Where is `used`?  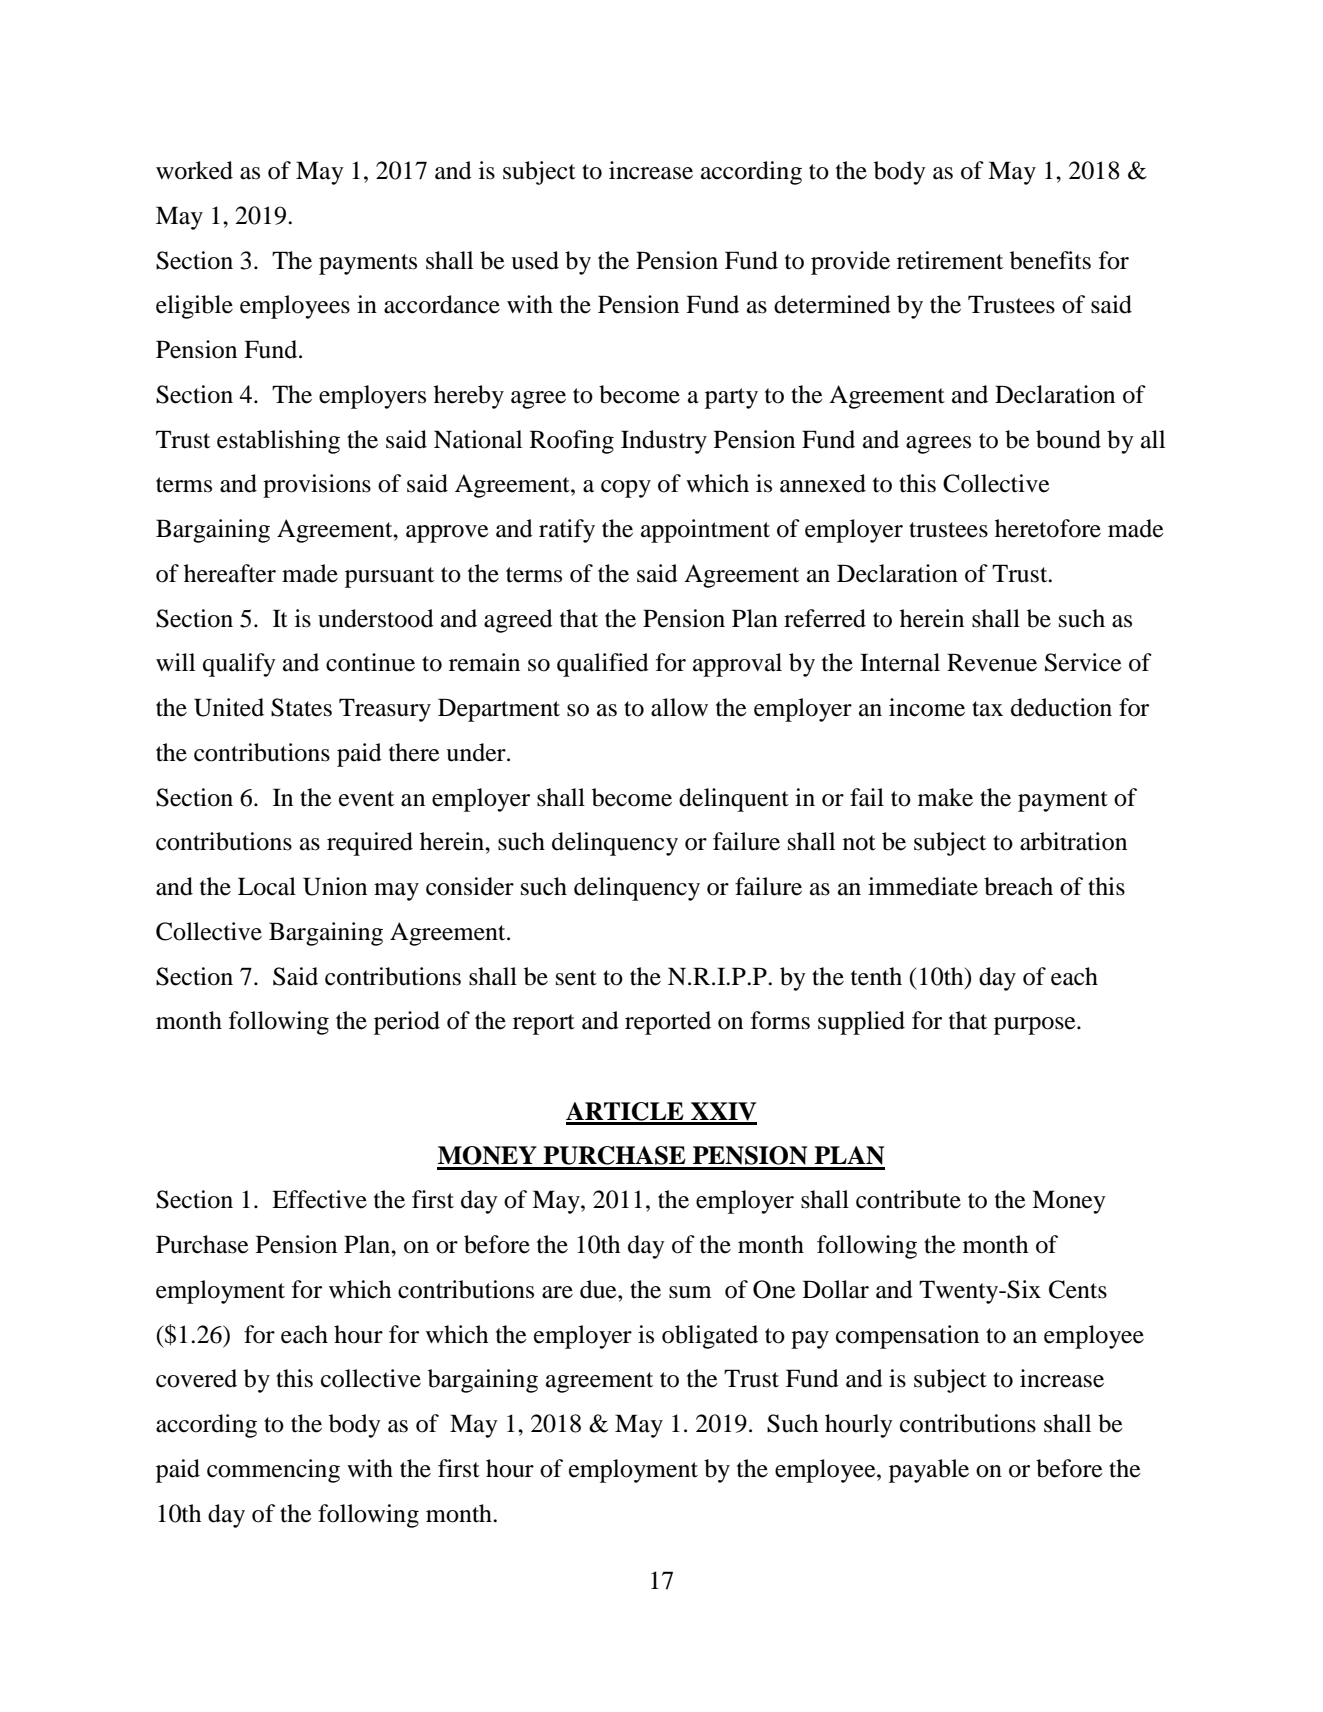 used is located at coordinates (535, 260).
